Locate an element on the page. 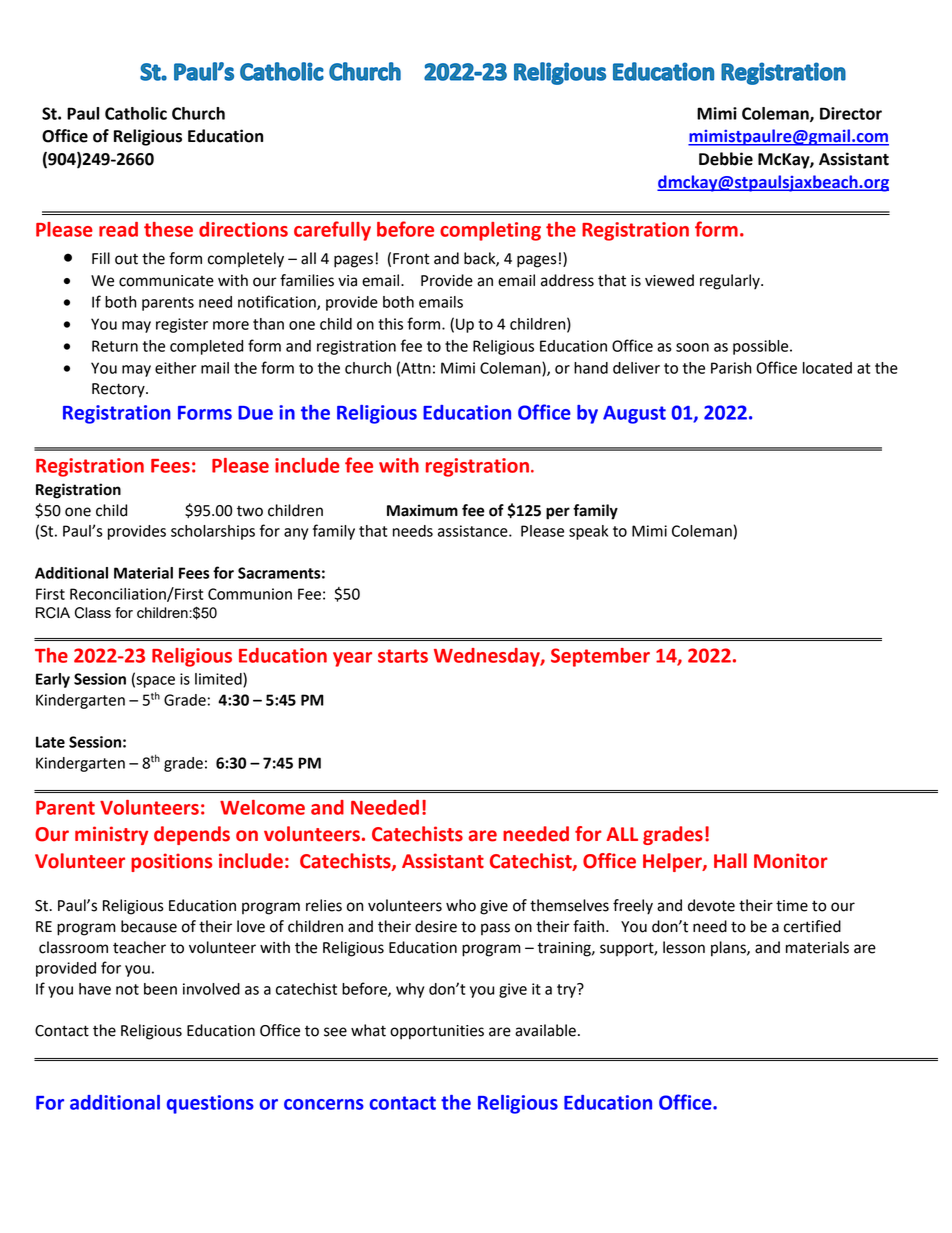 The height and width of the document is (1233, 952). questions is located at coordinates (210, 1104).
